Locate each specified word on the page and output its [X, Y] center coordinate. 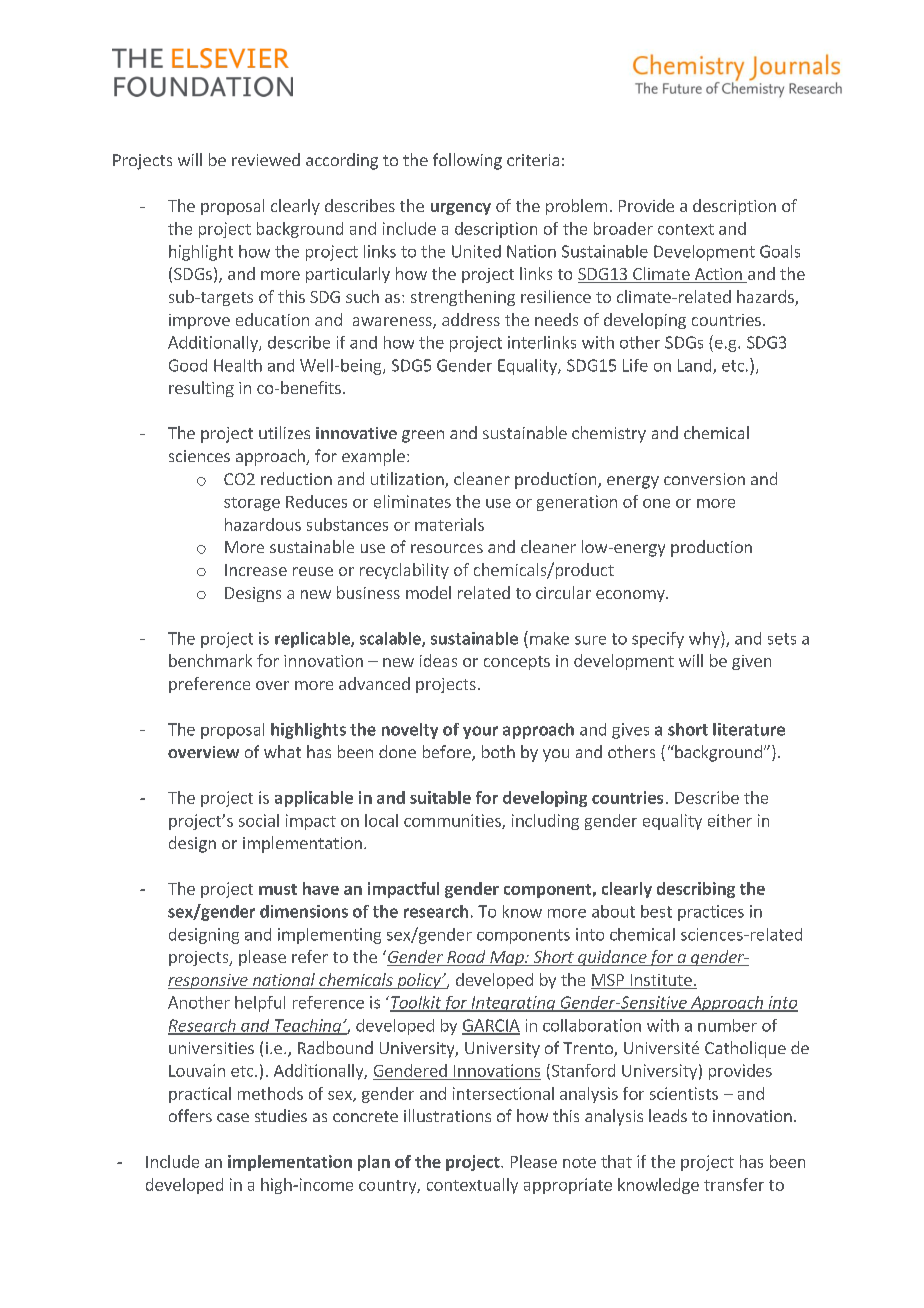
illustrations [447, 1115]
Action [718, 275]
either [730, 820]
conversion [704, 479]
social [259, 820]
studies [281, 1115]
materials [449, 524]
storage [252, 504]
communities [453, 821]
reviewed [266, 159]
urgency [461, 209]
